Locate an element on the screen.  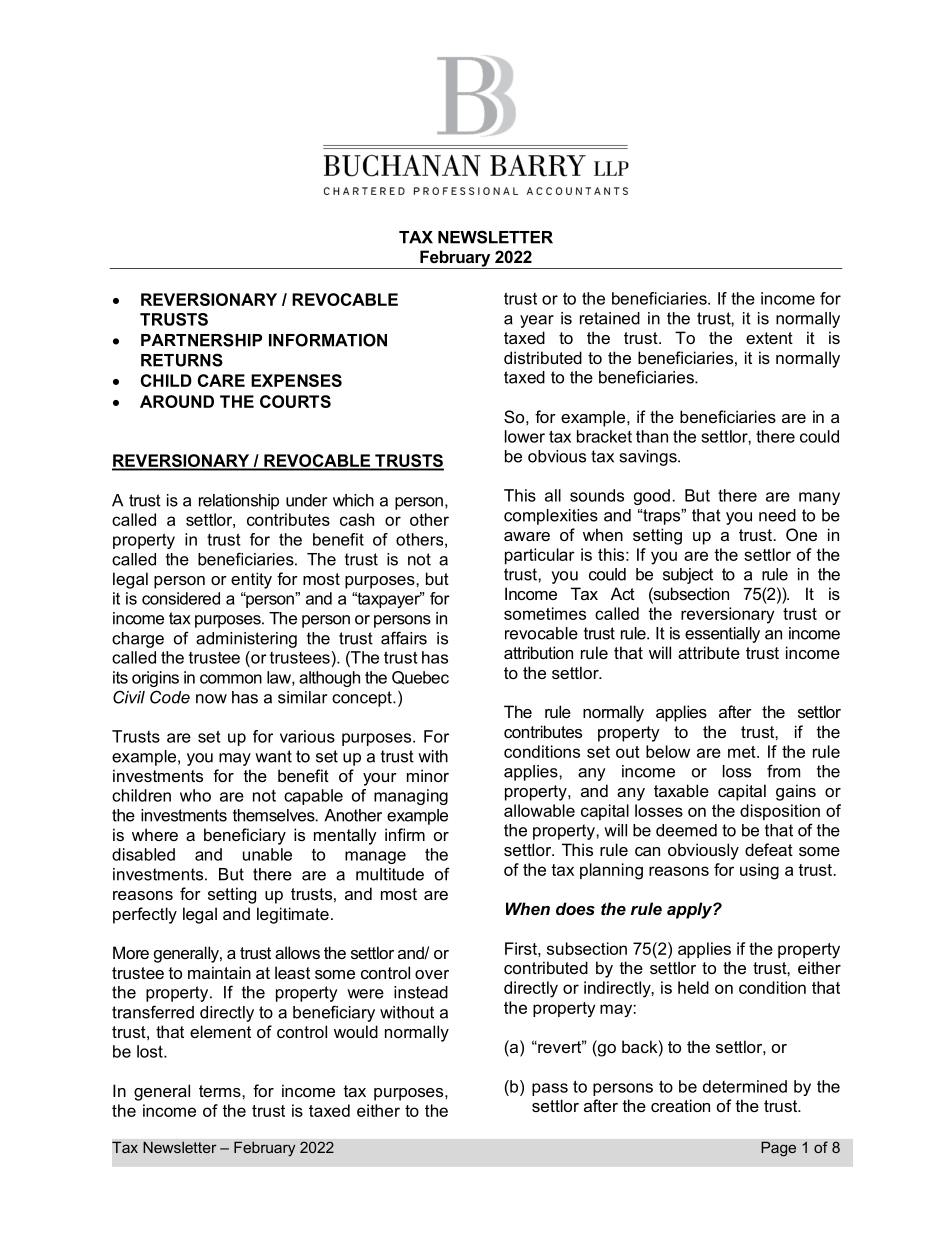
disabled is located at coordinates (143, 854).
